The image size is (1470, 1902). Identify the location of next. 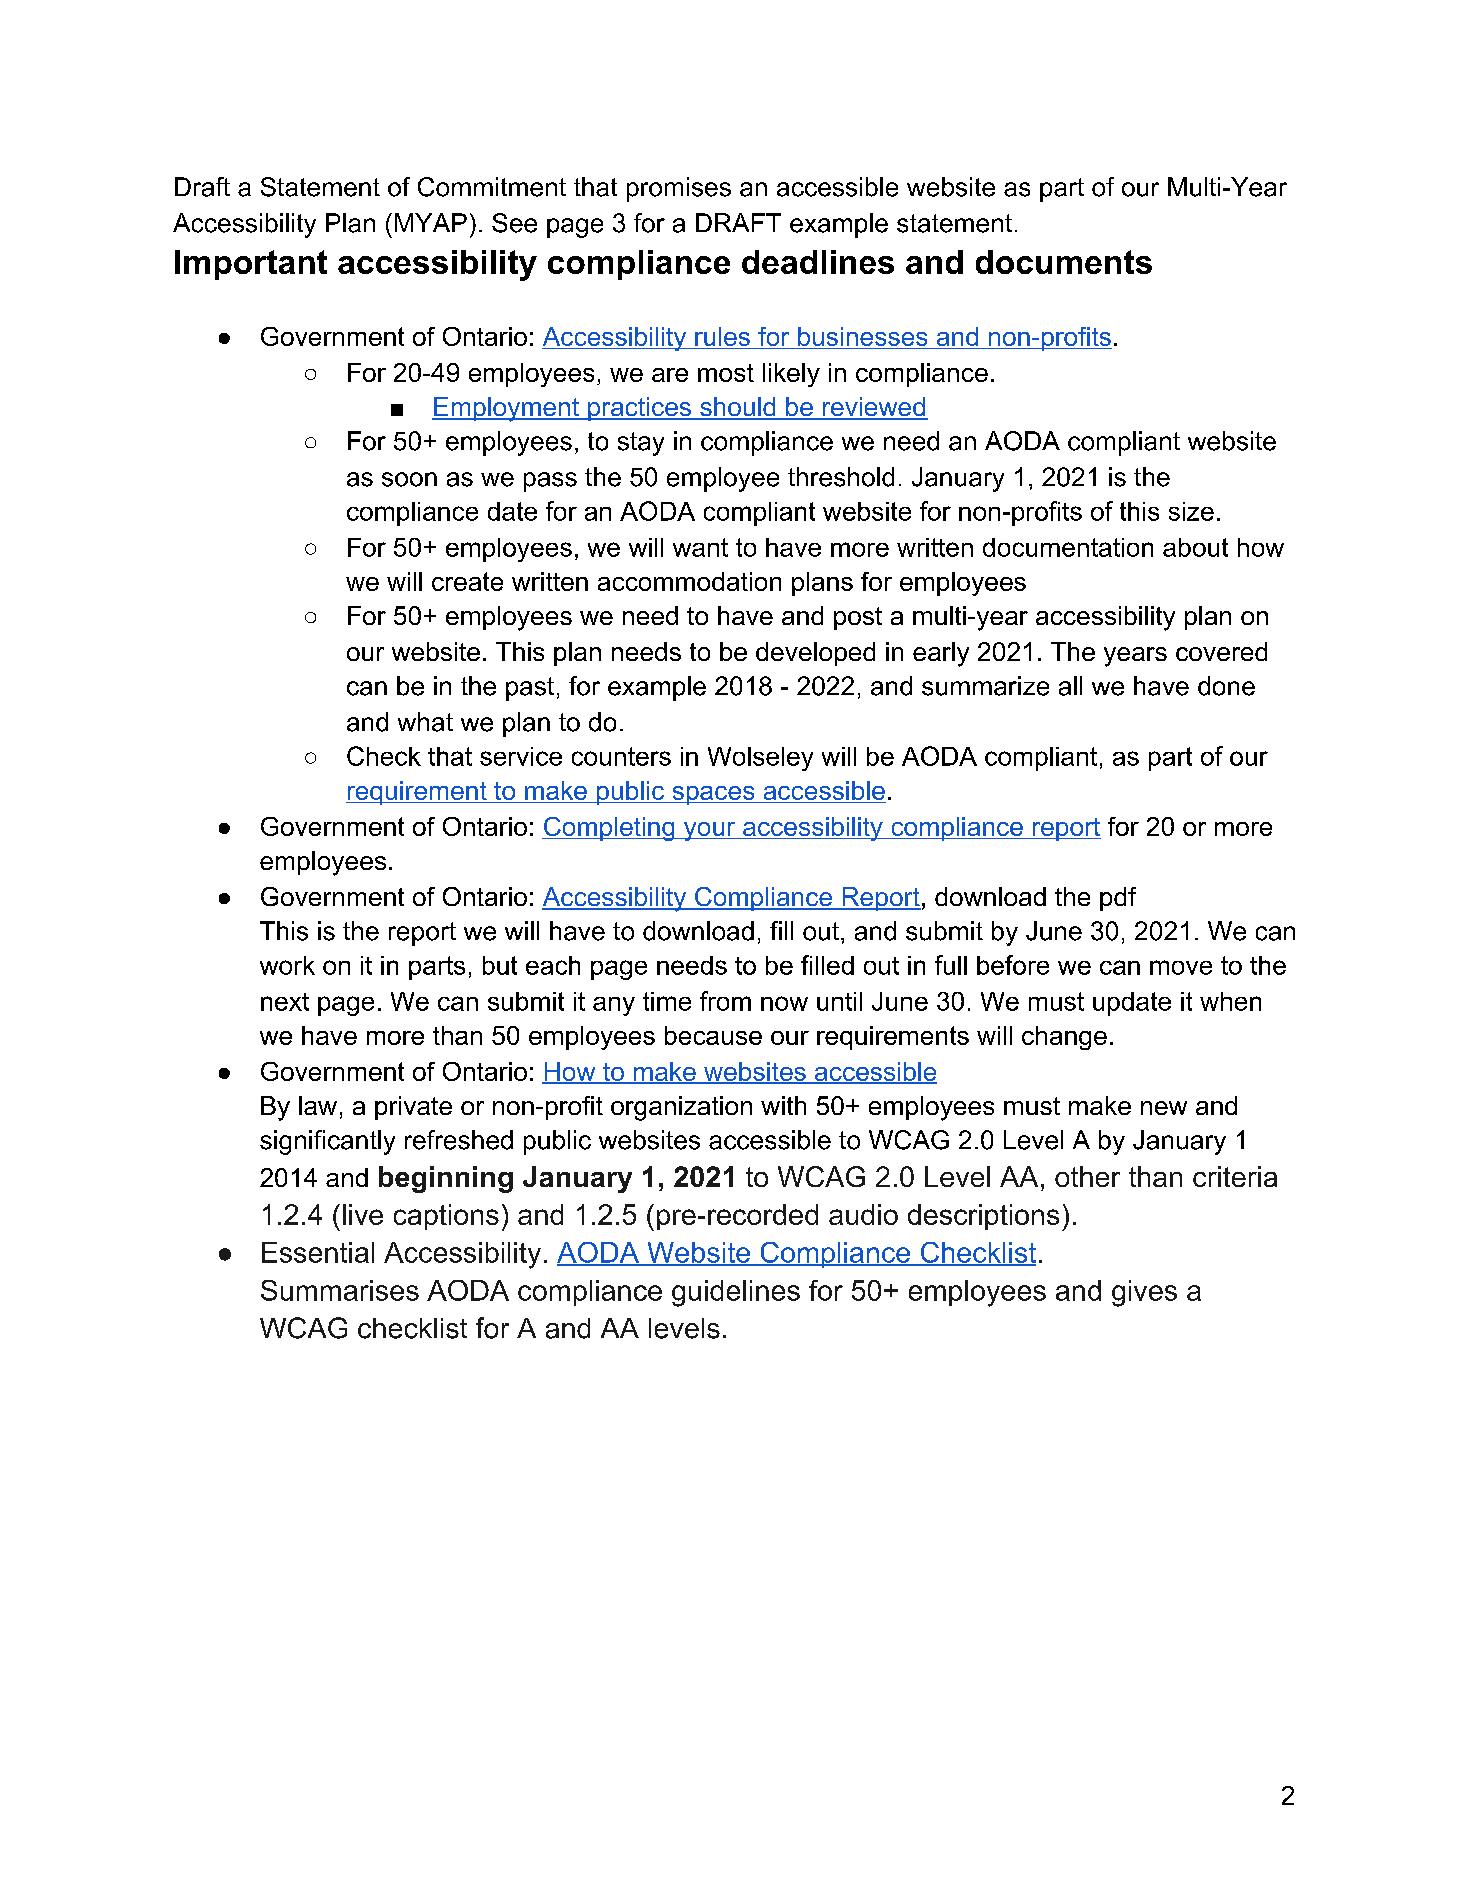
(285, 1002).
